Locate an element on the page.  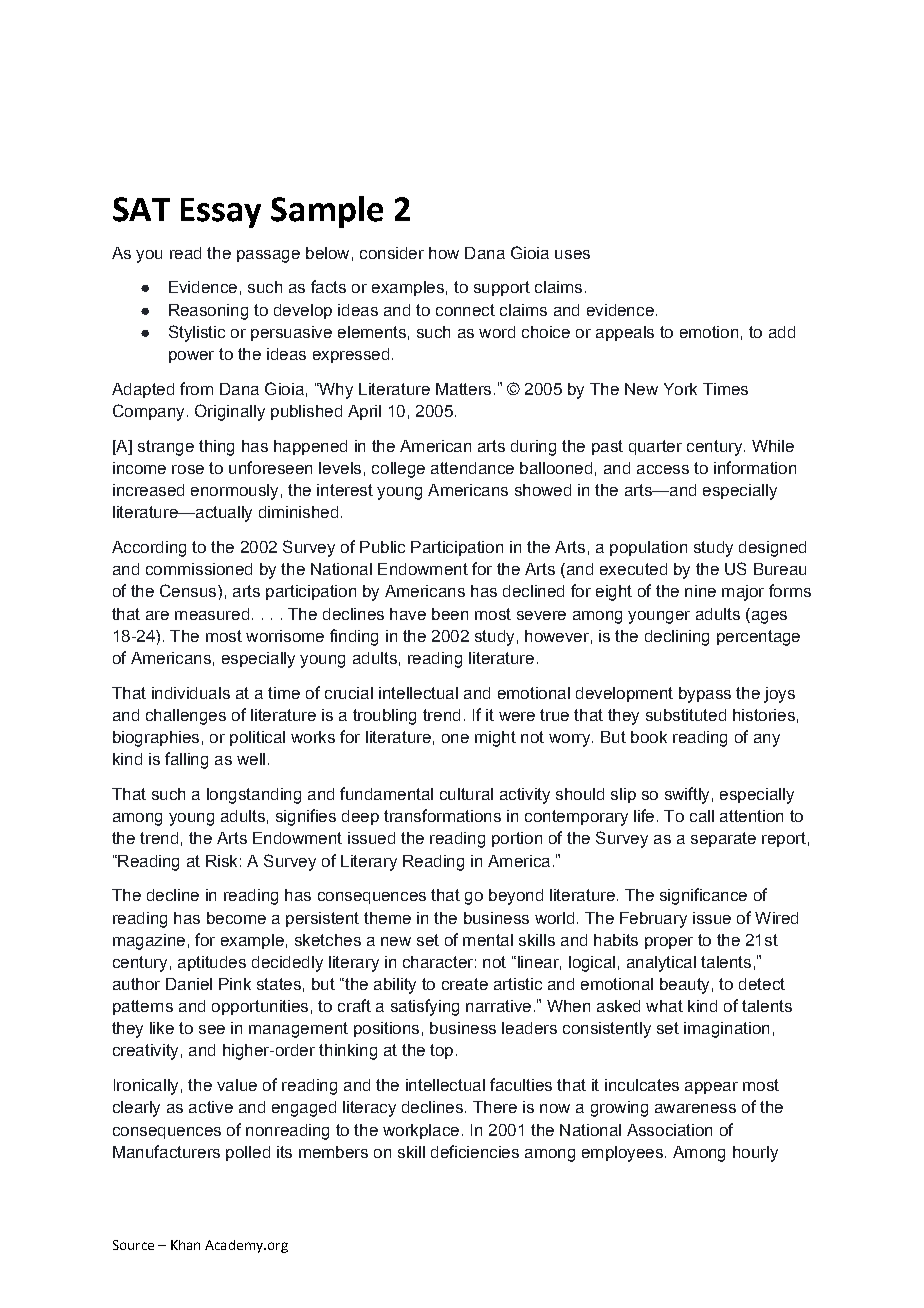
create is located at coordinates (465, 984).
